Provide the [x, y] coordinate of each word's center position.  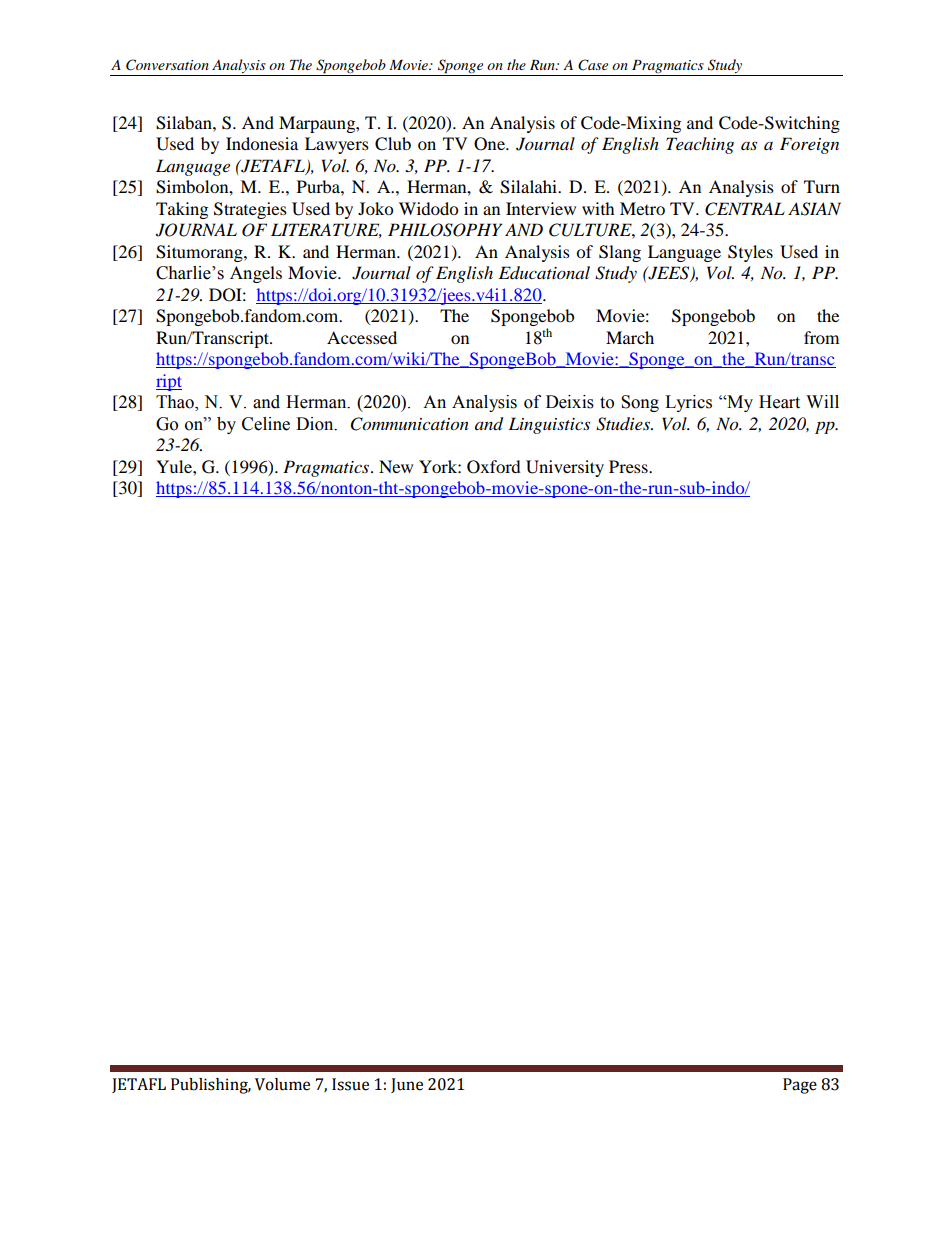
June [407, 1085]
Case [593, 65]
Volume [282, 1084]
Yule [175, 466]
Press [629, 466]
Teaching [700, 145]
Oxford [494, 467]
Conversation [167, 65]
